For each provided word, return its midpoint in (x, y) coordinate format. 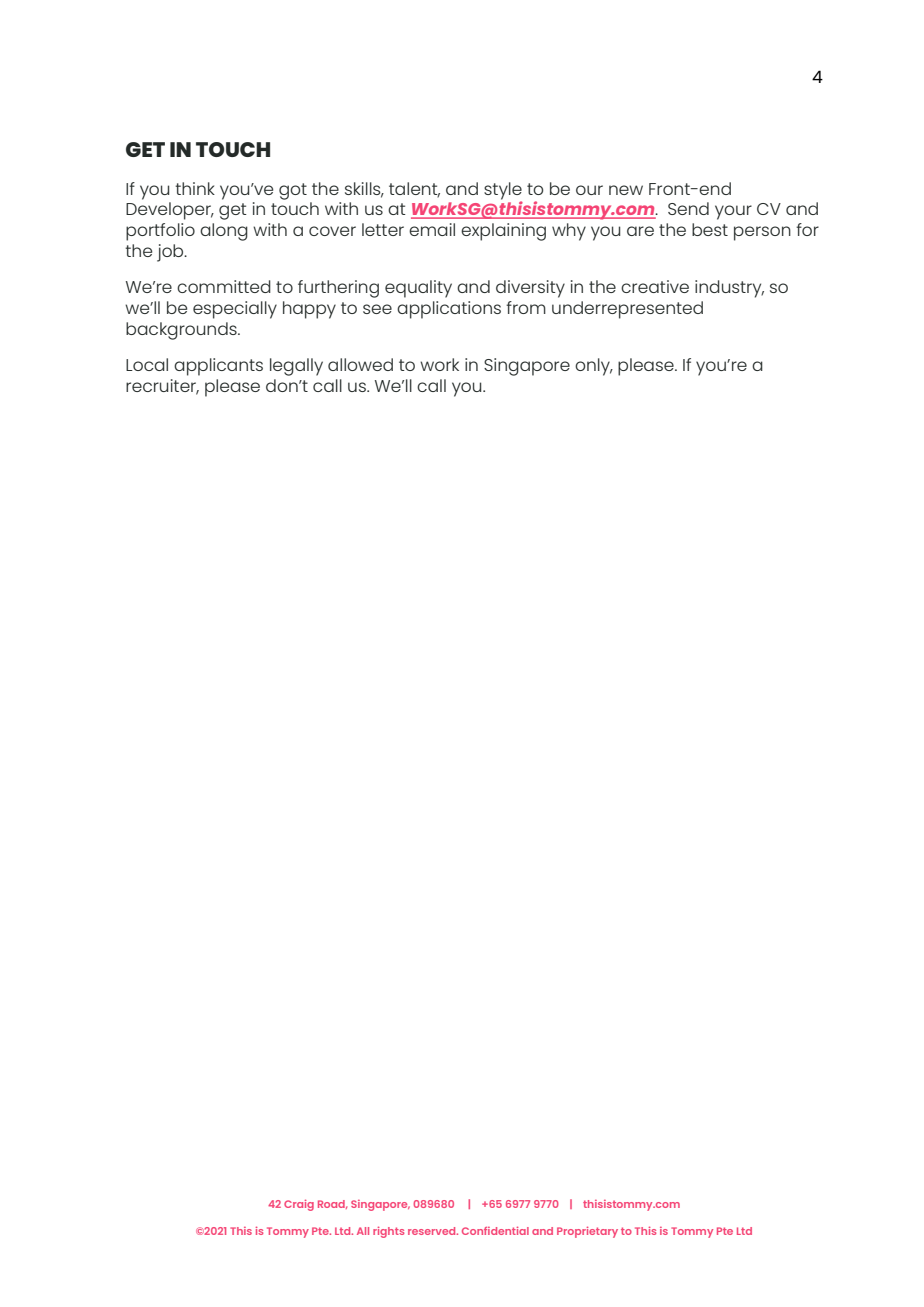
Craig (299, 1205)
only (593, 367)
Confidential (495, 1230)
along (224, 232)
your (733, 212)
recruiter (162, 387)
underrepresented (627, 310)
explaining (503, 232)
